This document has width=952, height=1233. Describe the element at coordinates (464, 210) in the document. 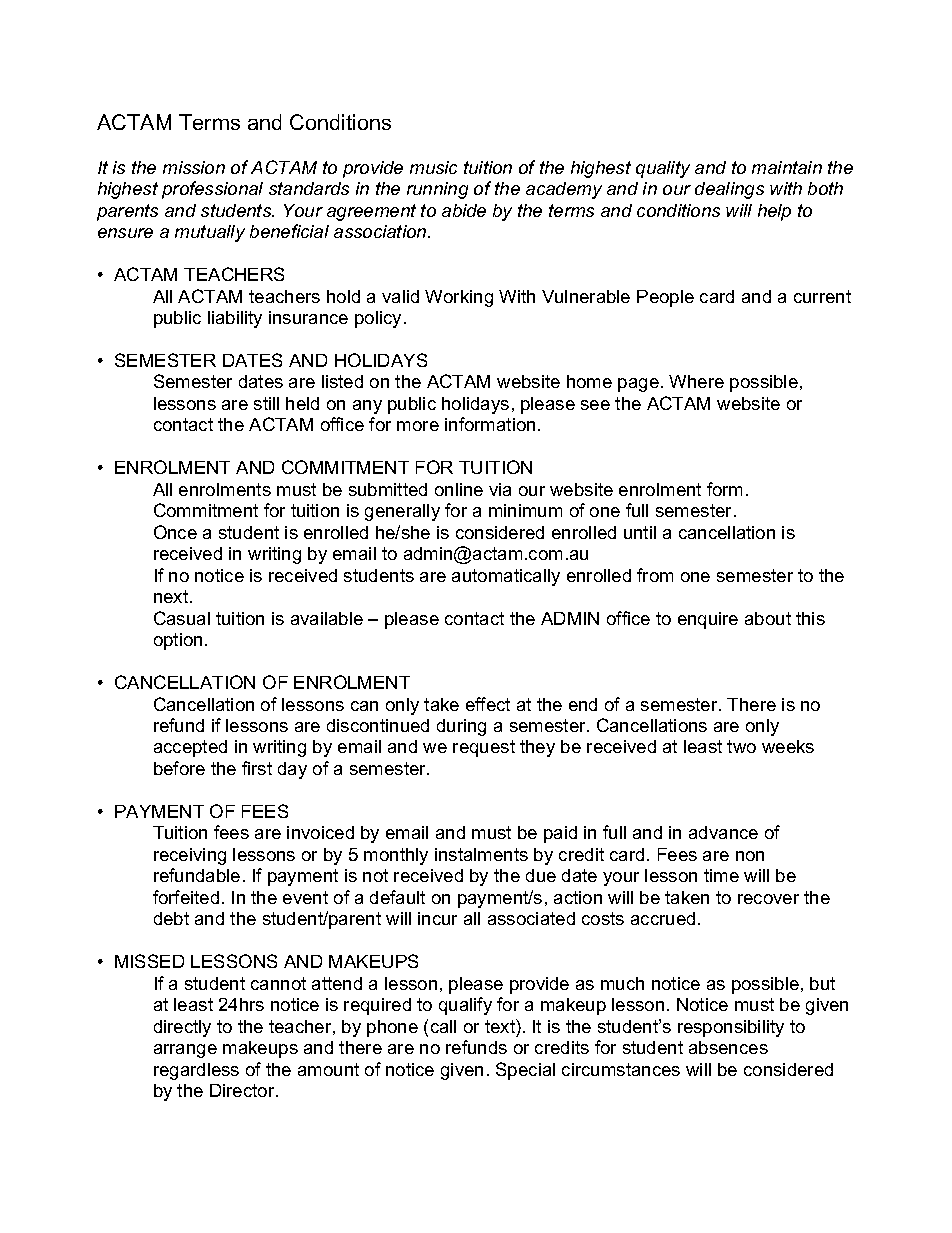

I see `abide` at that location.
